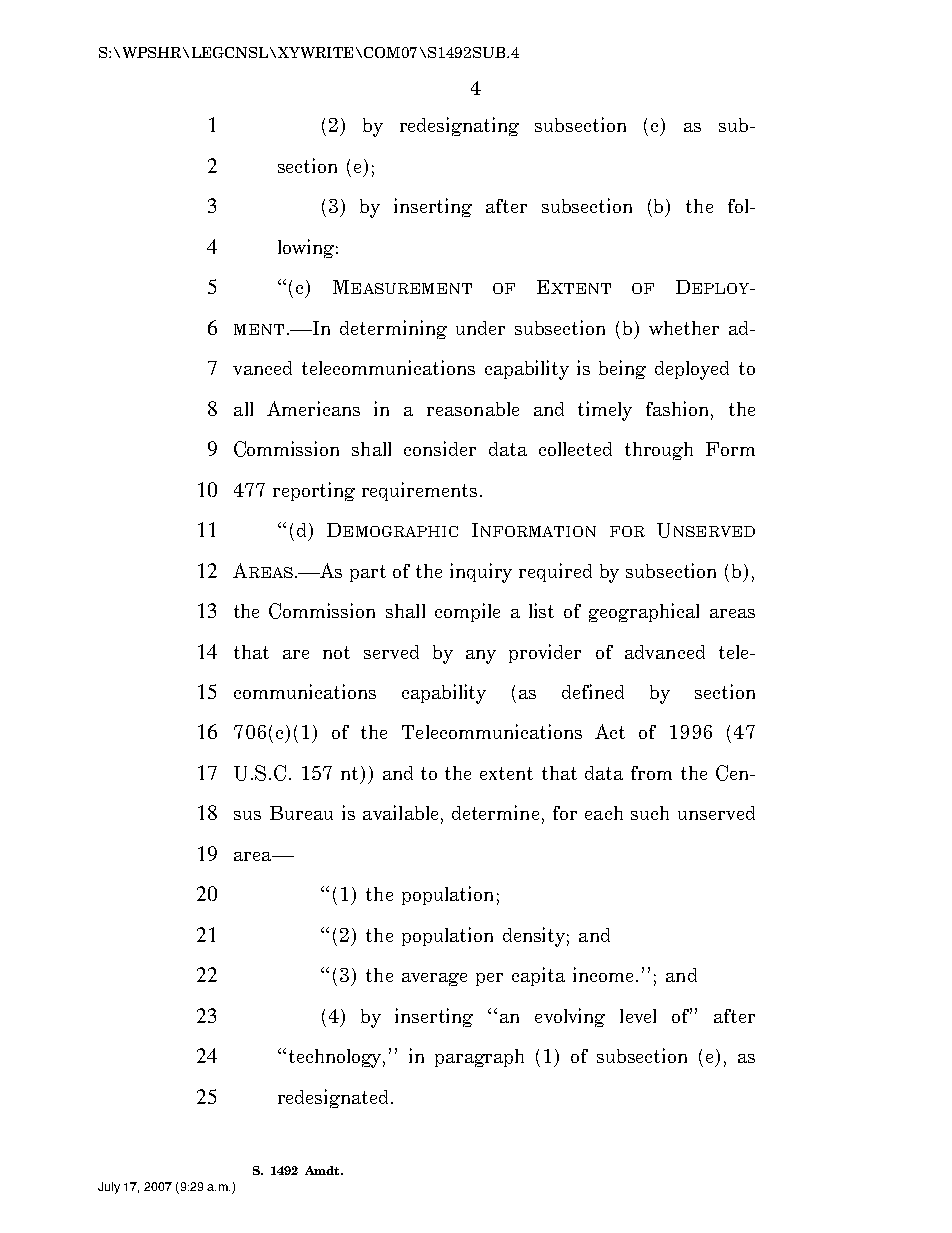  Describe the element at coordinates (393, 329) in the document. I see `determining` at that location.
